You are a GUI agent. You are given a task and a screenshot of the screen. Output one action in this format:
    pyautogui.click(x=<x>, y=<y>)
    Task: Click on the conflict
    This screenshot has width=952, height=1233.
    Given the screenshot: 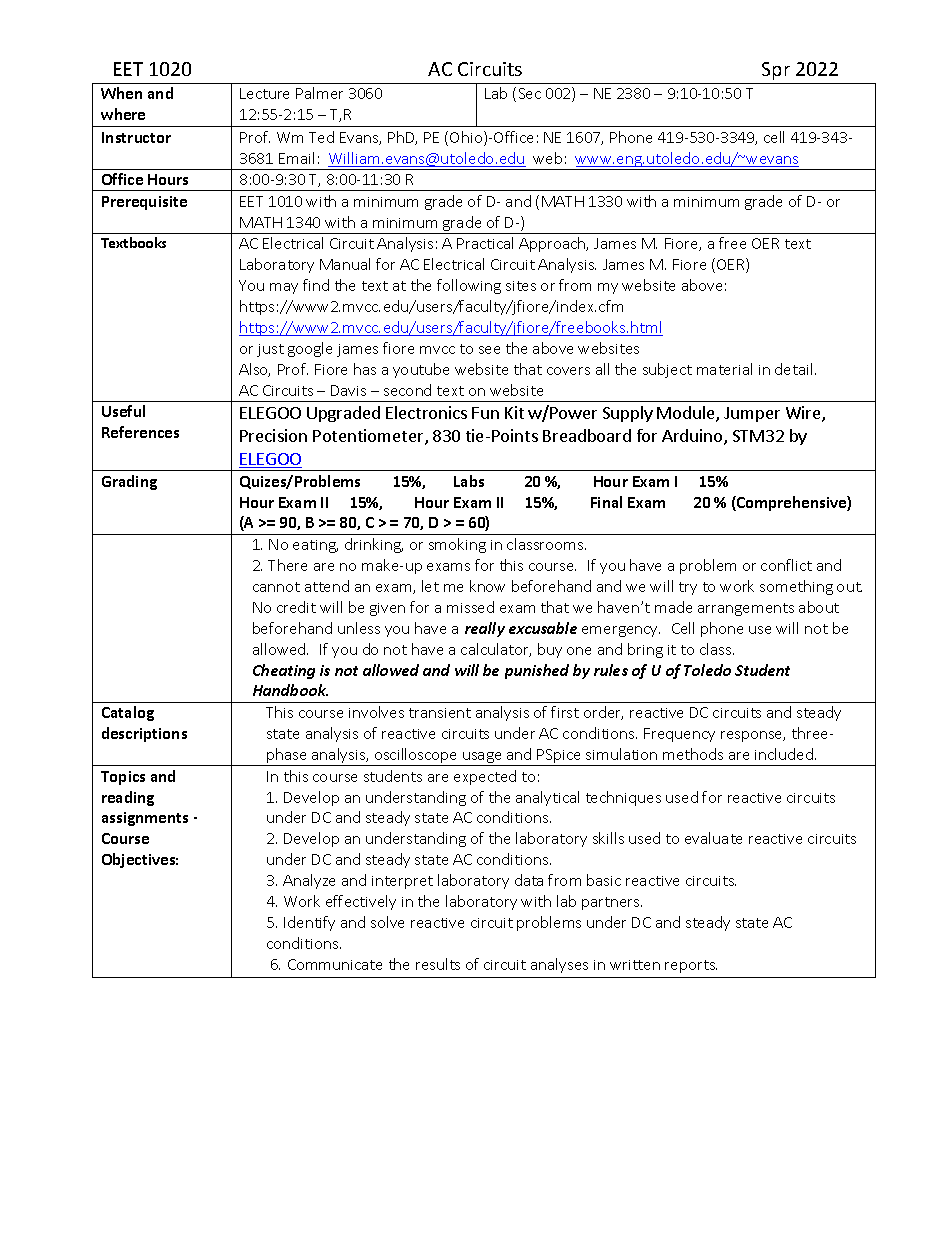 What is the action you would take?
    pyautogui.click(x=786, y=565)
